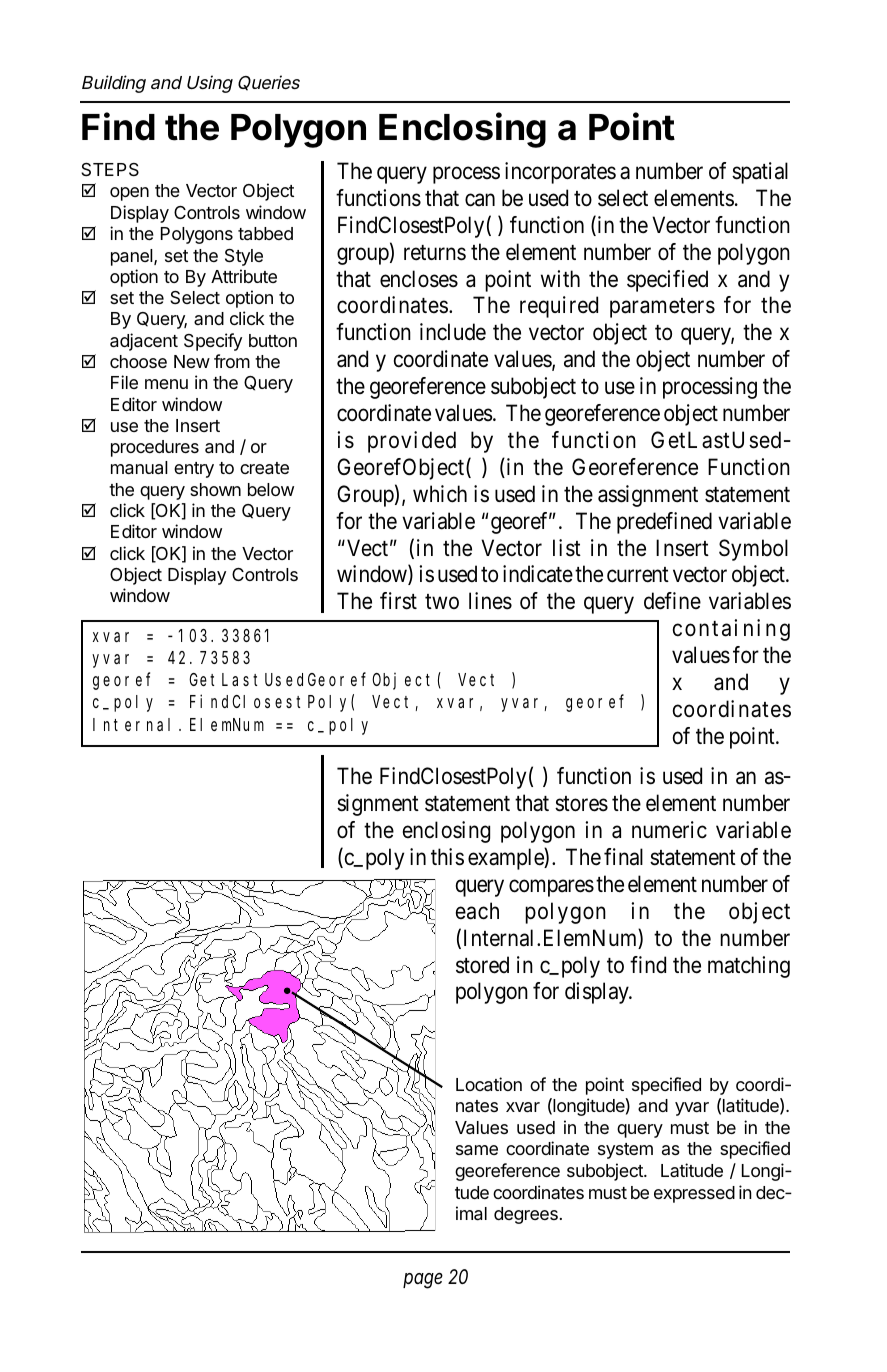  Describe the element at coordinates (749, 967) in the page. I see `matching` at that location.
